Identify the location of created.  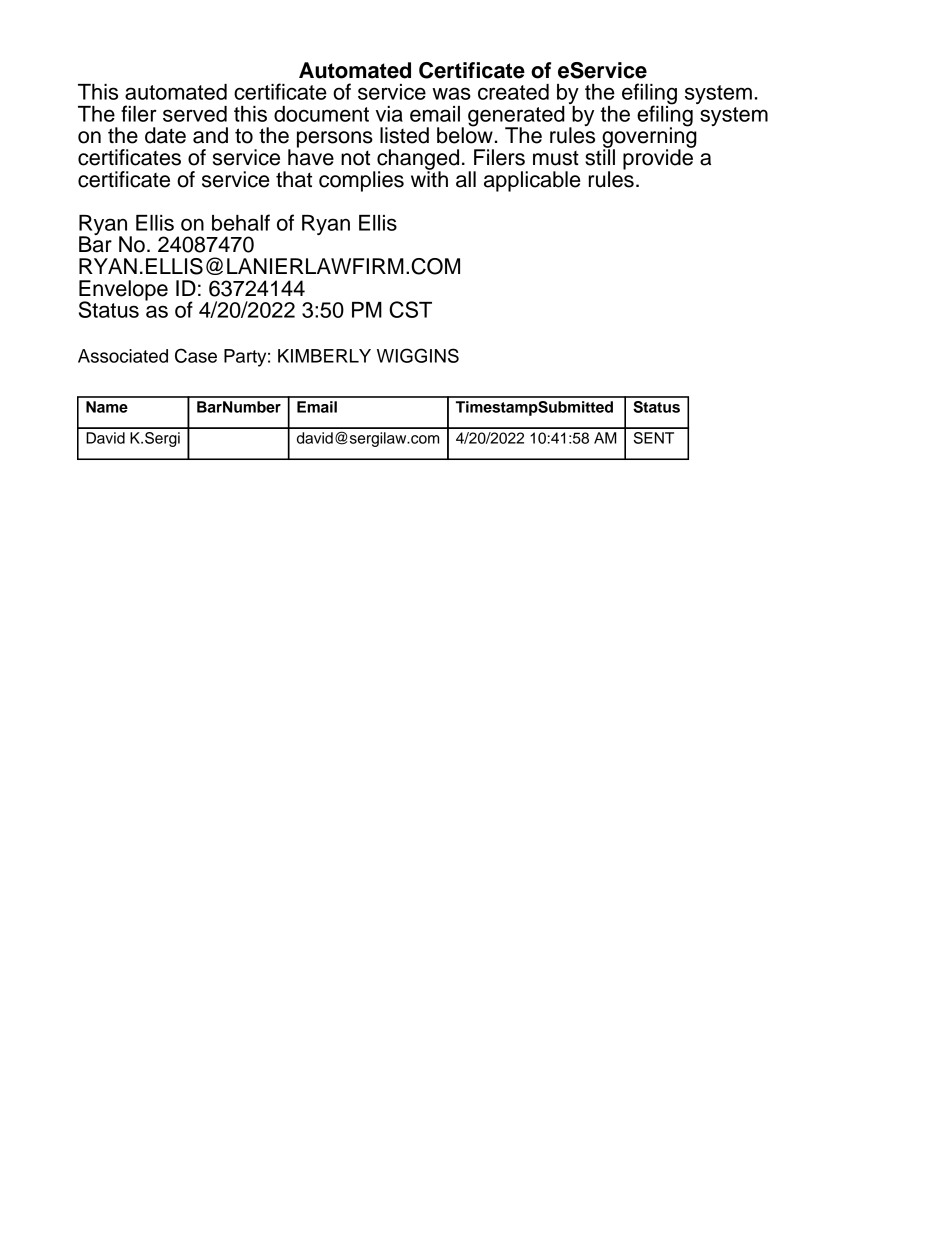
(513, 92).
